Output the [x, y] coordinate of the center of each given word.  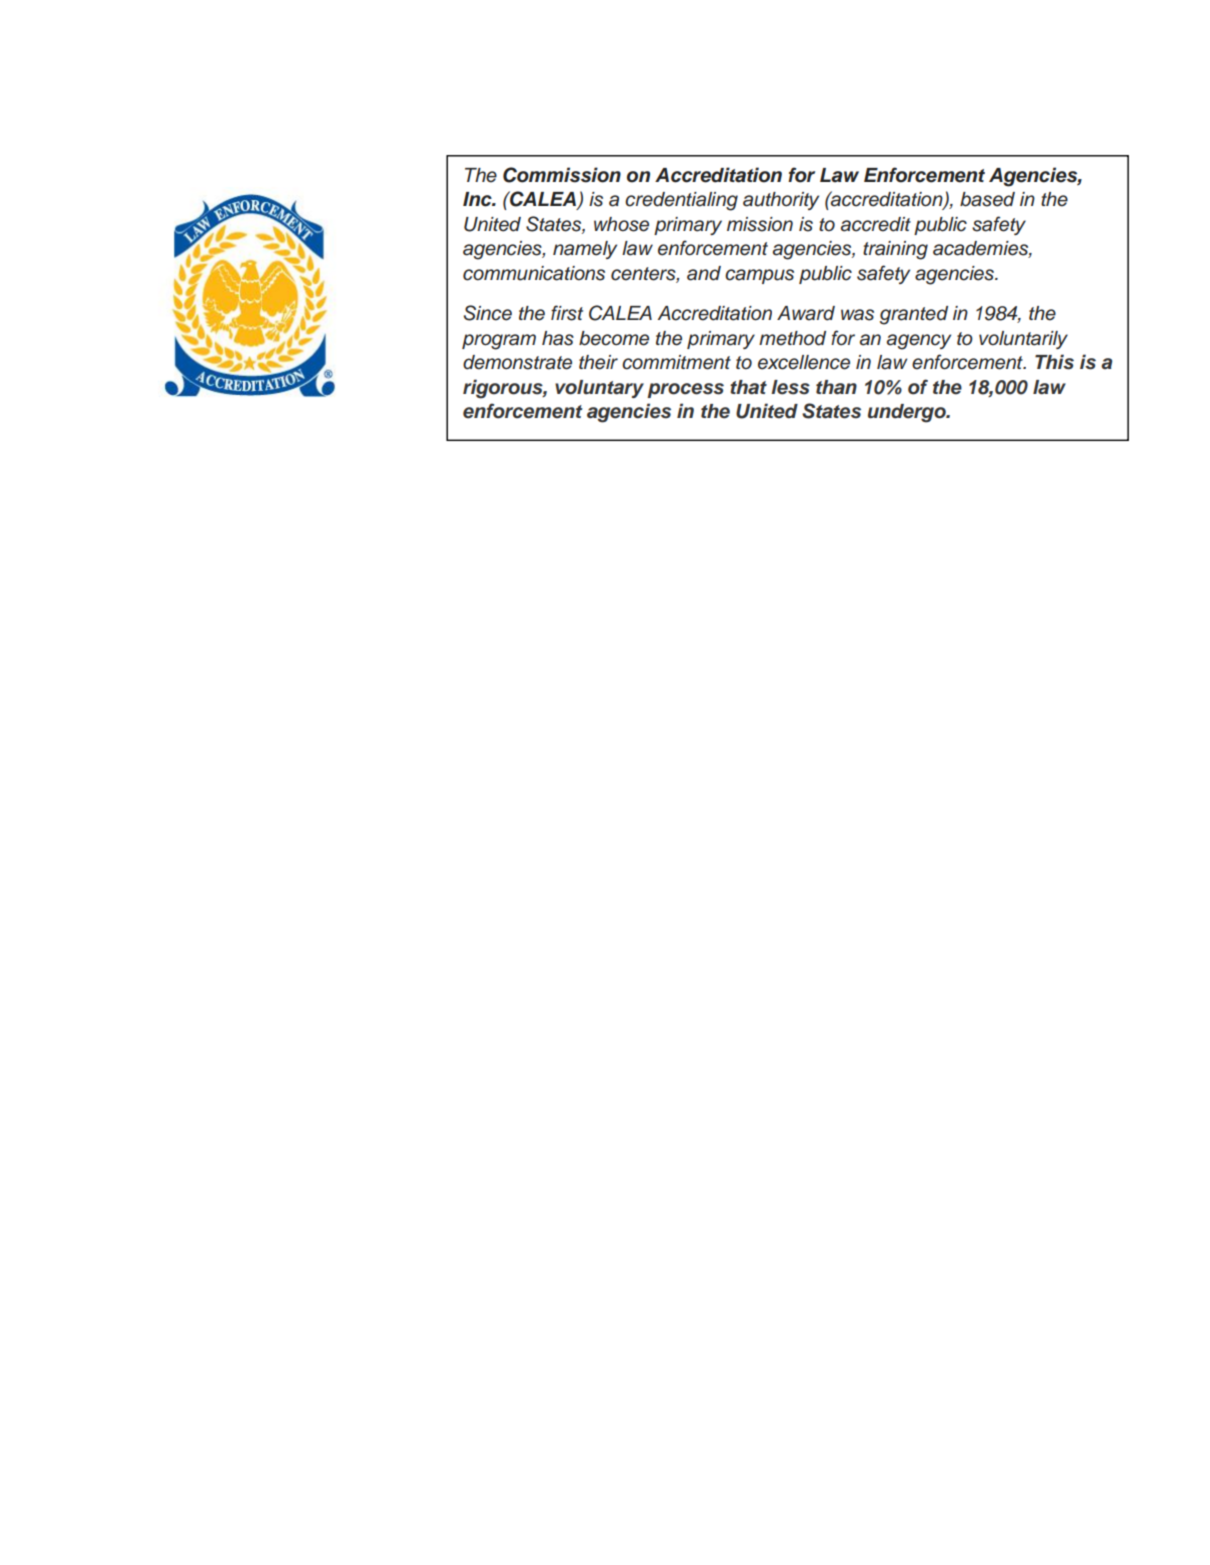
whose [621, 224]
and [704, 273]
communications [534, 273]
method [792, 338]
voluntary [599, 389]
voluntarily [1023, 340]
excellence [804, 362]
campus [759, 276]
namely [585, 250]
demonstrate [517, 362]
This [1054, 362]
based [987, 199]
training [895, 250]
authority [781, 201]
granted [914, 315]
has [558, 338]
